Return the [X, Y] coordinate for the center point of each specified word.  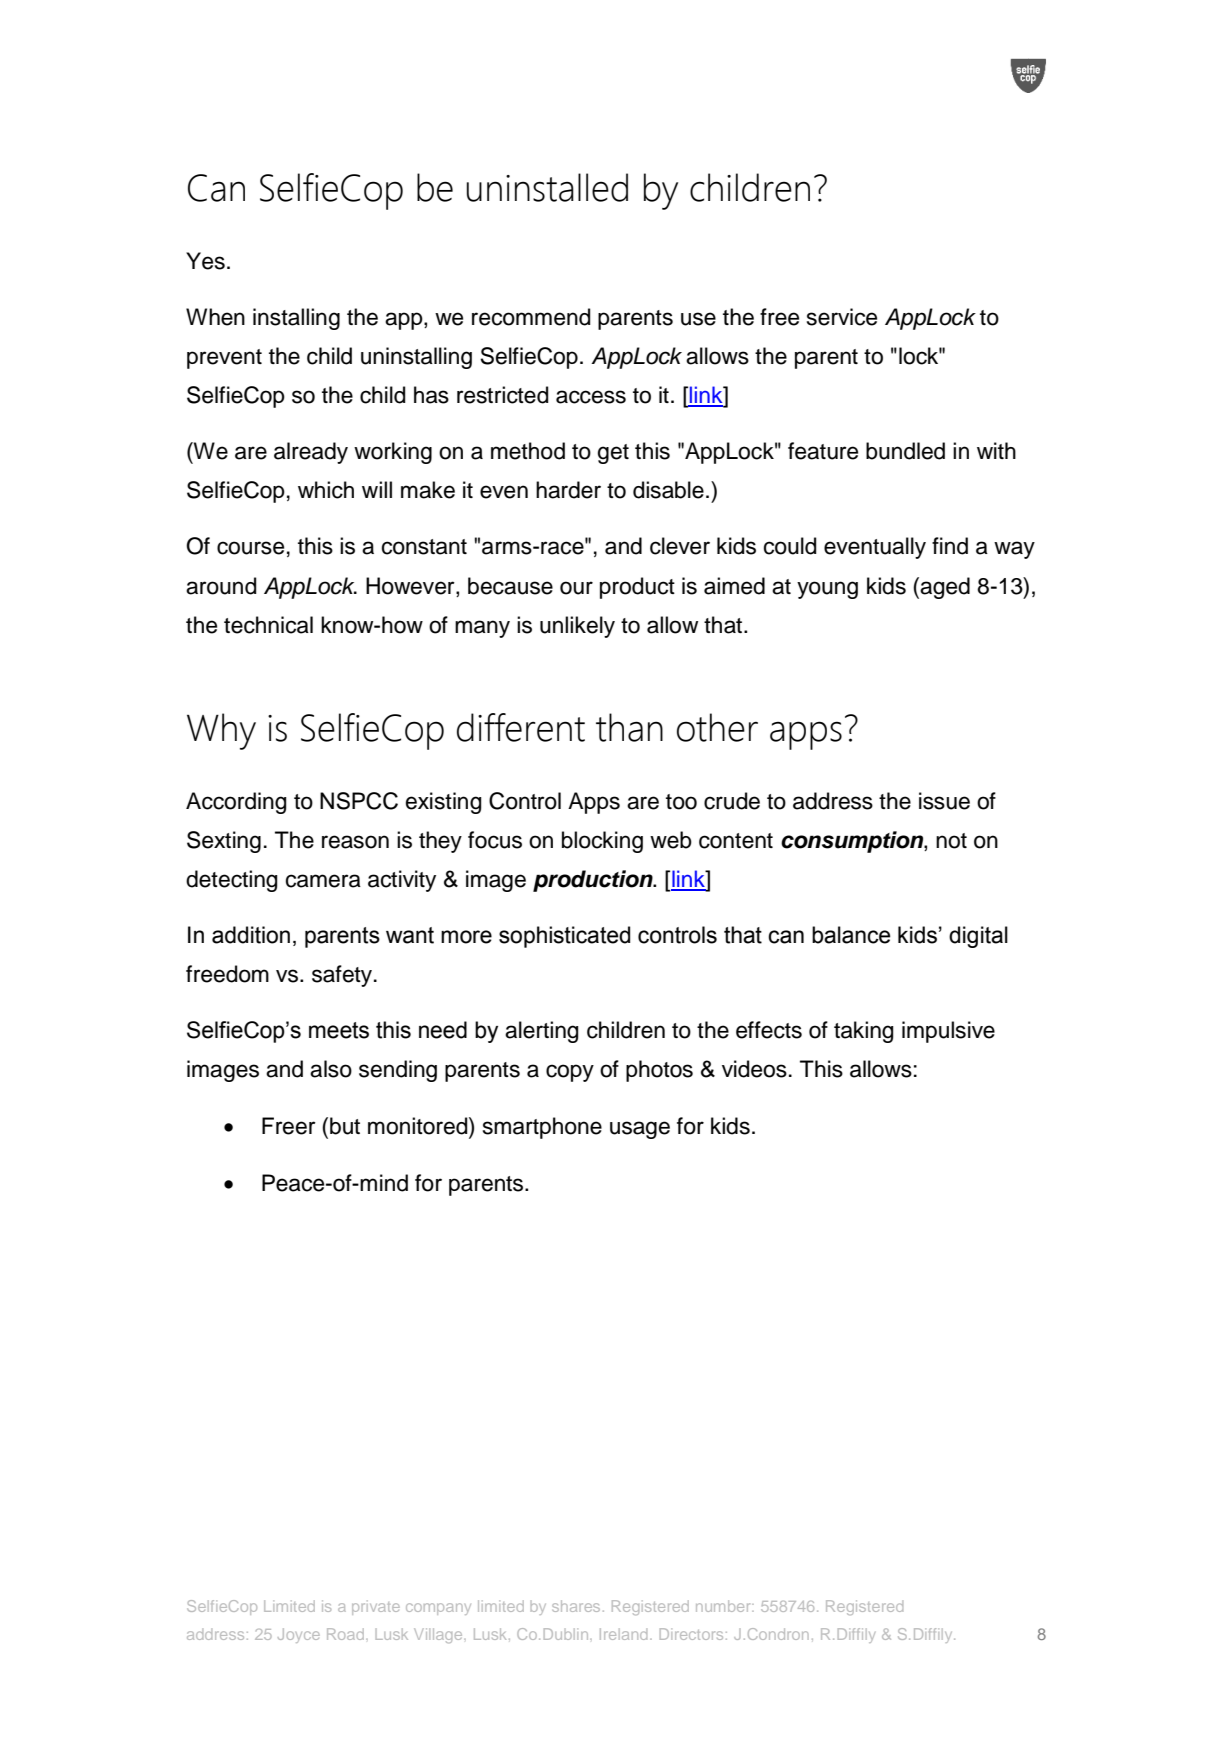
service [842, 317]
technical [268, 625]
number [724, 1606]
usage [640, 1130]
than [629, 727]
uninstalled [547, 187]
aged [945, 588]
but [345, 1126]
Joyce [299, 1635]
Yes [205, 261]
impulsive [948, 1032]
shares [576, 1606]
